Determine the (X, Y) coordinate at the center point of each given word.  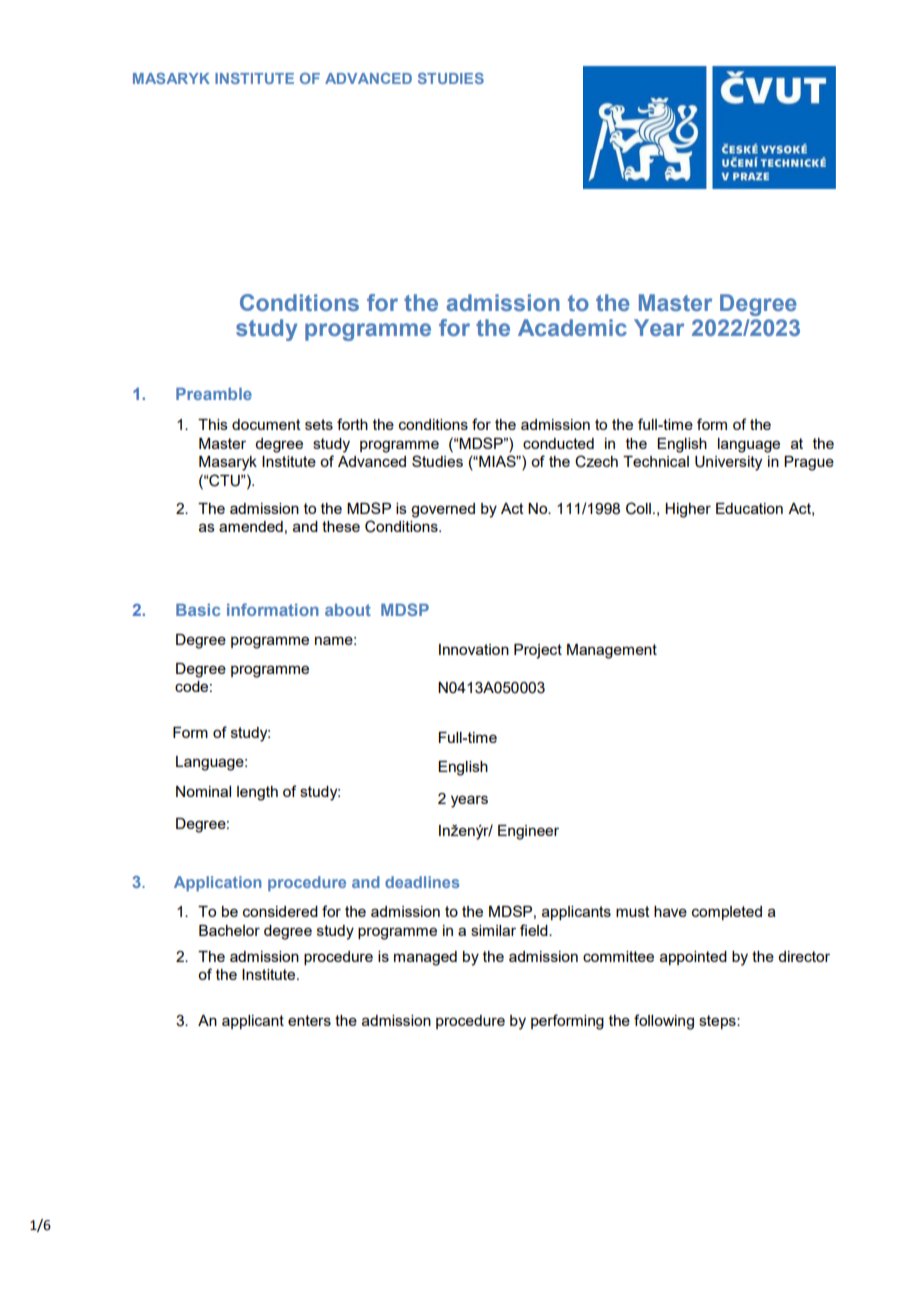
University (728, 463)
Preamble (214, 394)
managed (425, 958)
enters (309, 1020)
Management (612, 651)
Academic (572, 327)
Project (538, 651)
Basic (198, 610)
